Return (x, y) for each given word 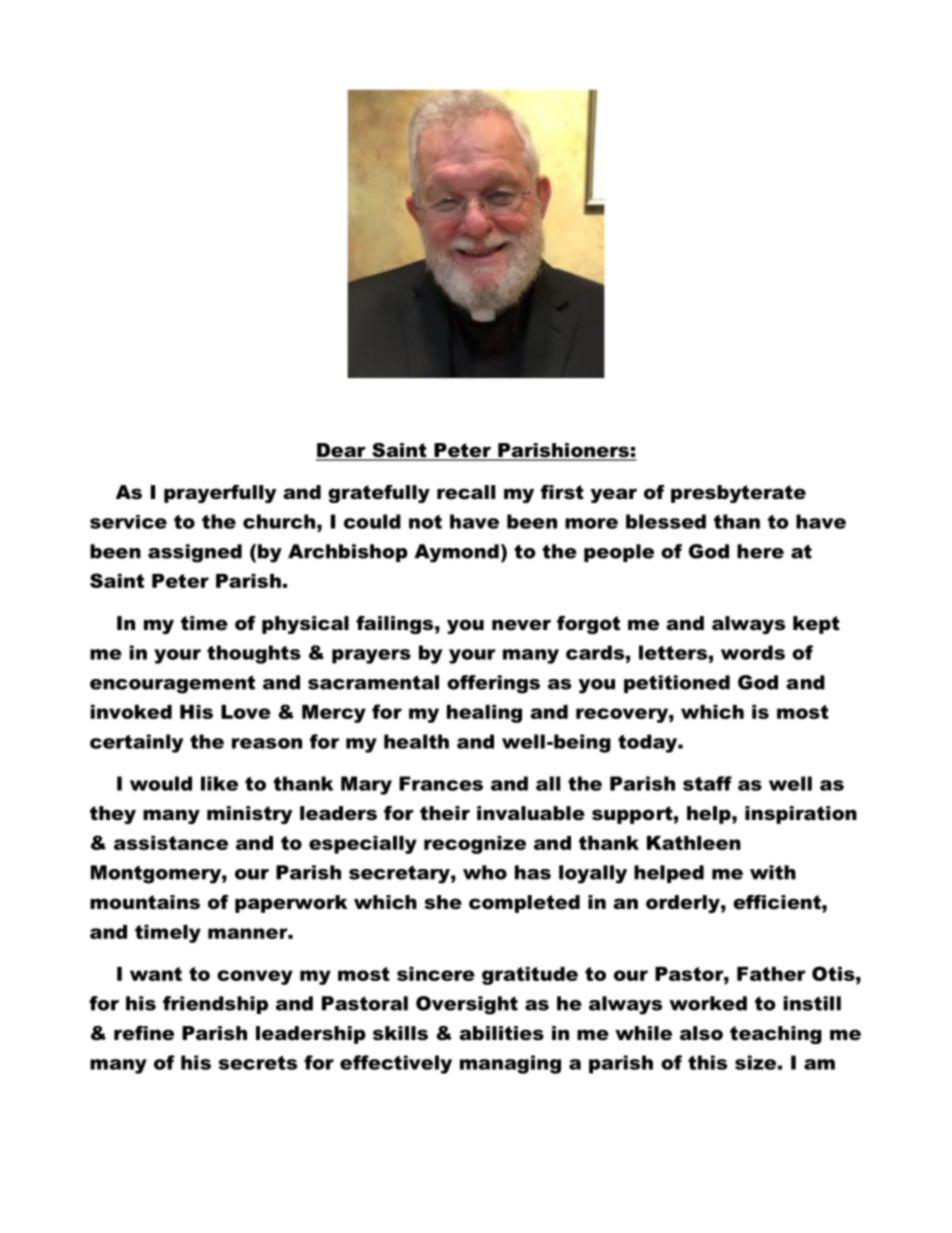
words (753, 652)
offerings (493, 684)
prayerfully (220, 494)
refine (144, 1033)
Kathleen (694, 843)
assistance (171, 843)
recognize (475, 845)
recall (466, 492)
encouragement (172, 684)
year (613, 495)
